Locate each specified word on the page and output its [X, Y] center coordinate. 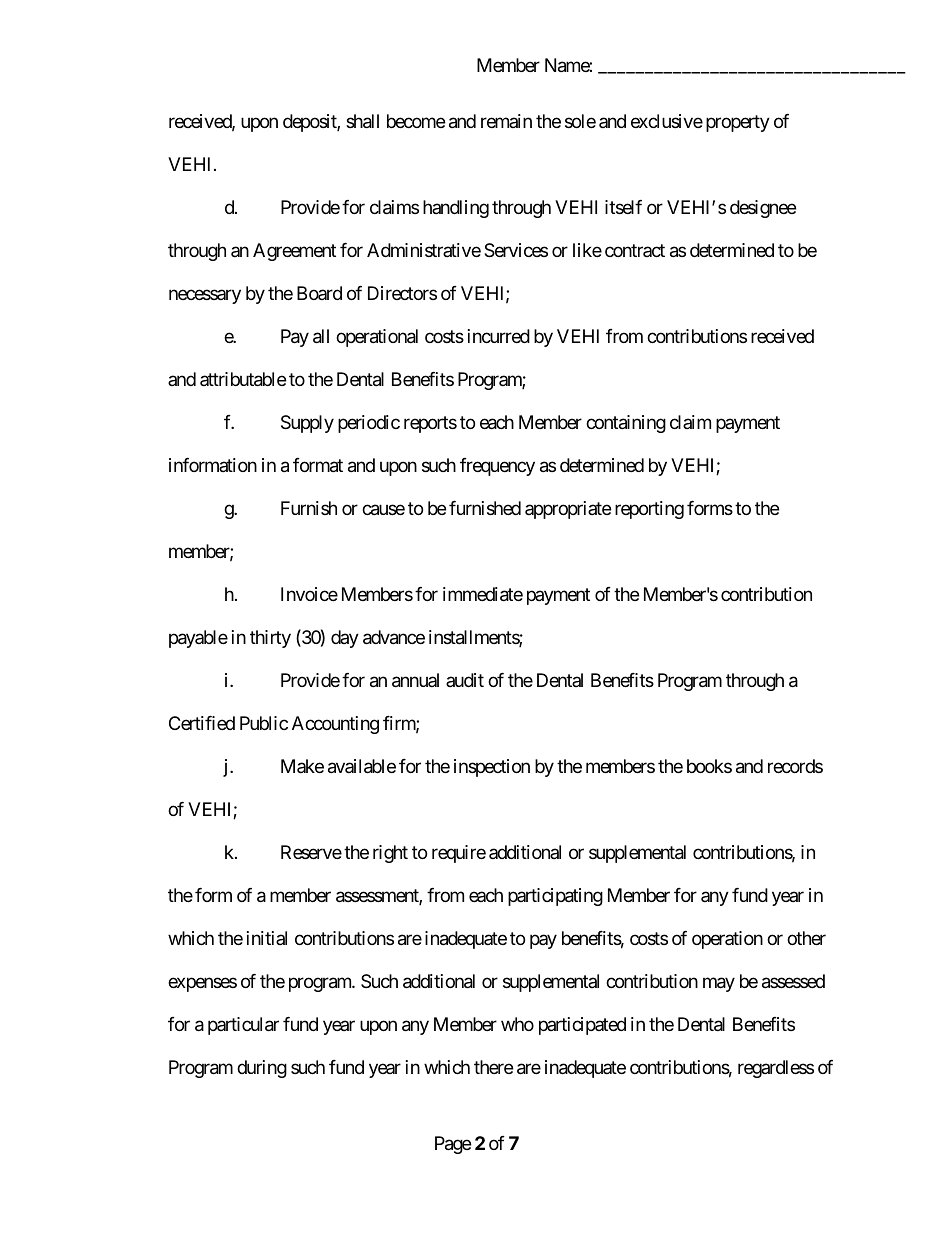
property [738, 124]
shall [362, 121]
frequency [497, 467]
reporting [649, 510]
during [262, 1069]
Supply [307, 424]
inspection [492, 768]
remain [506, 121]
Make [302, 766]
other [806, 938]
